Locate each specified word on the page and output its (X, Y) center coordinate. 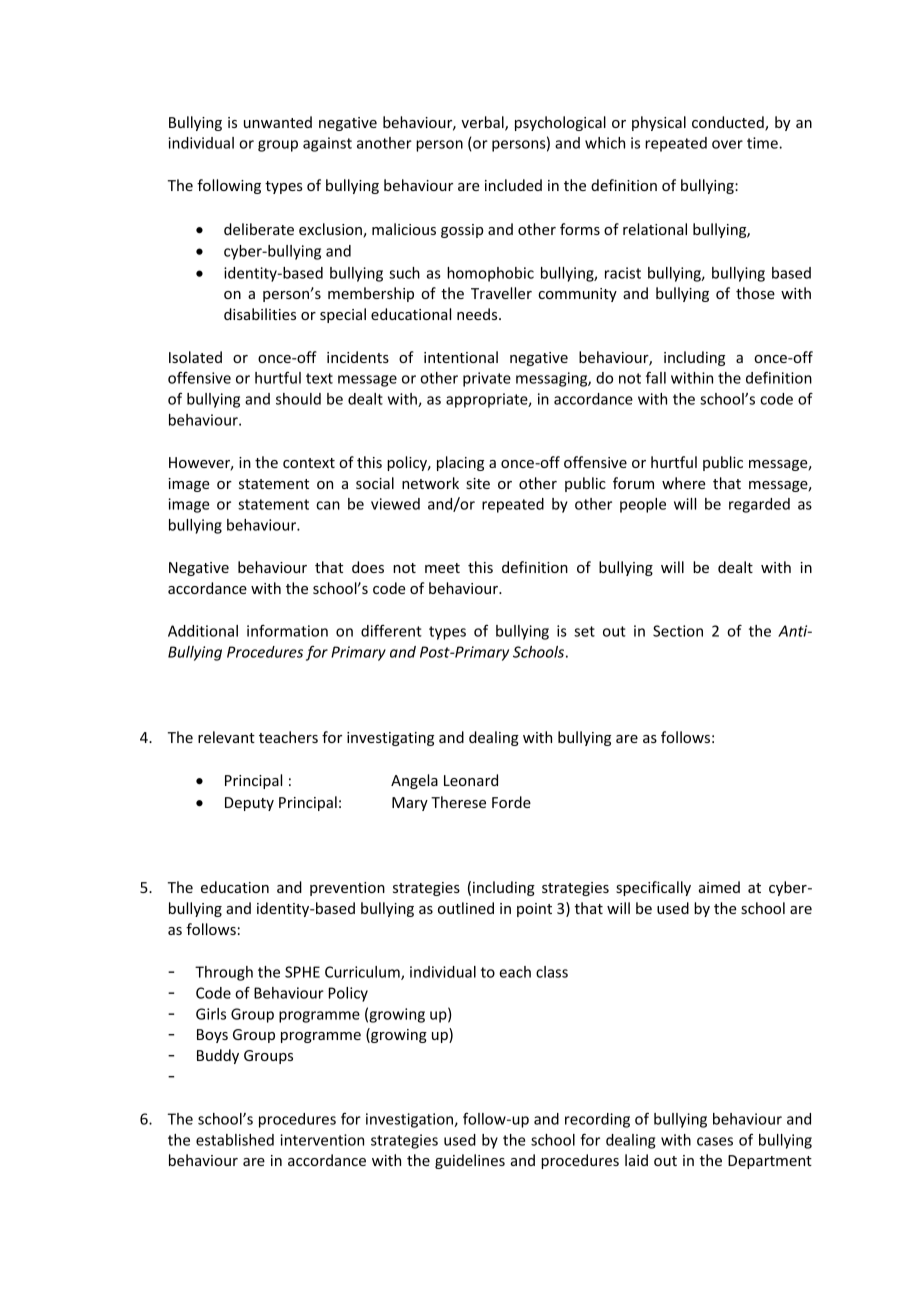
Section (678, 631)
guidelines (470, 1161)
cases (715, 1141)
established (235, 1140)
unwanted (278, 122)
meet (442, 568)
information (287, 631)
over (727, 144)
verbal (483, 123)
